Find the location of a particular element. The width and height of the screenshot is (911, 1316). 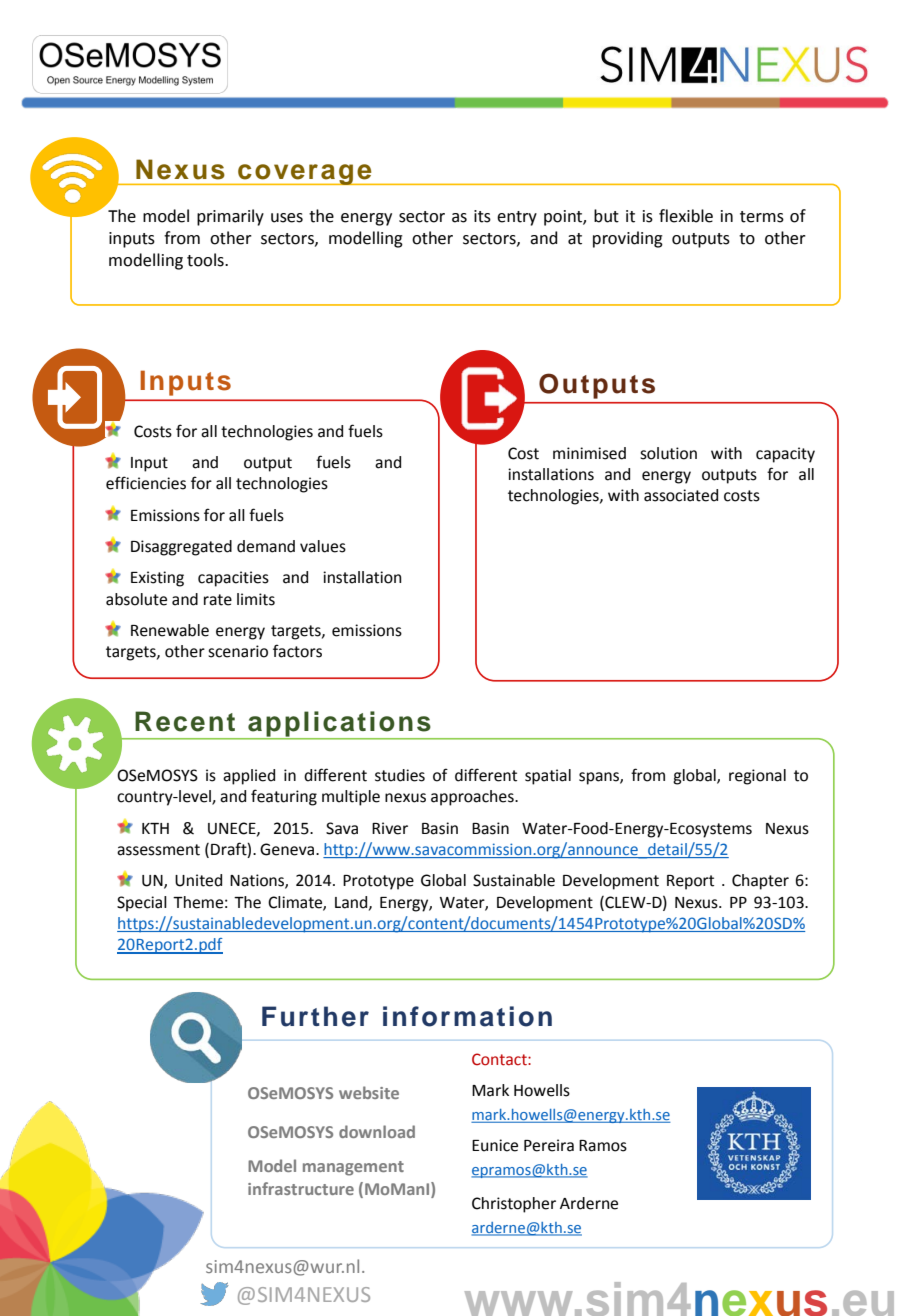

infrastructure is located at coordinates (301, 1188).
